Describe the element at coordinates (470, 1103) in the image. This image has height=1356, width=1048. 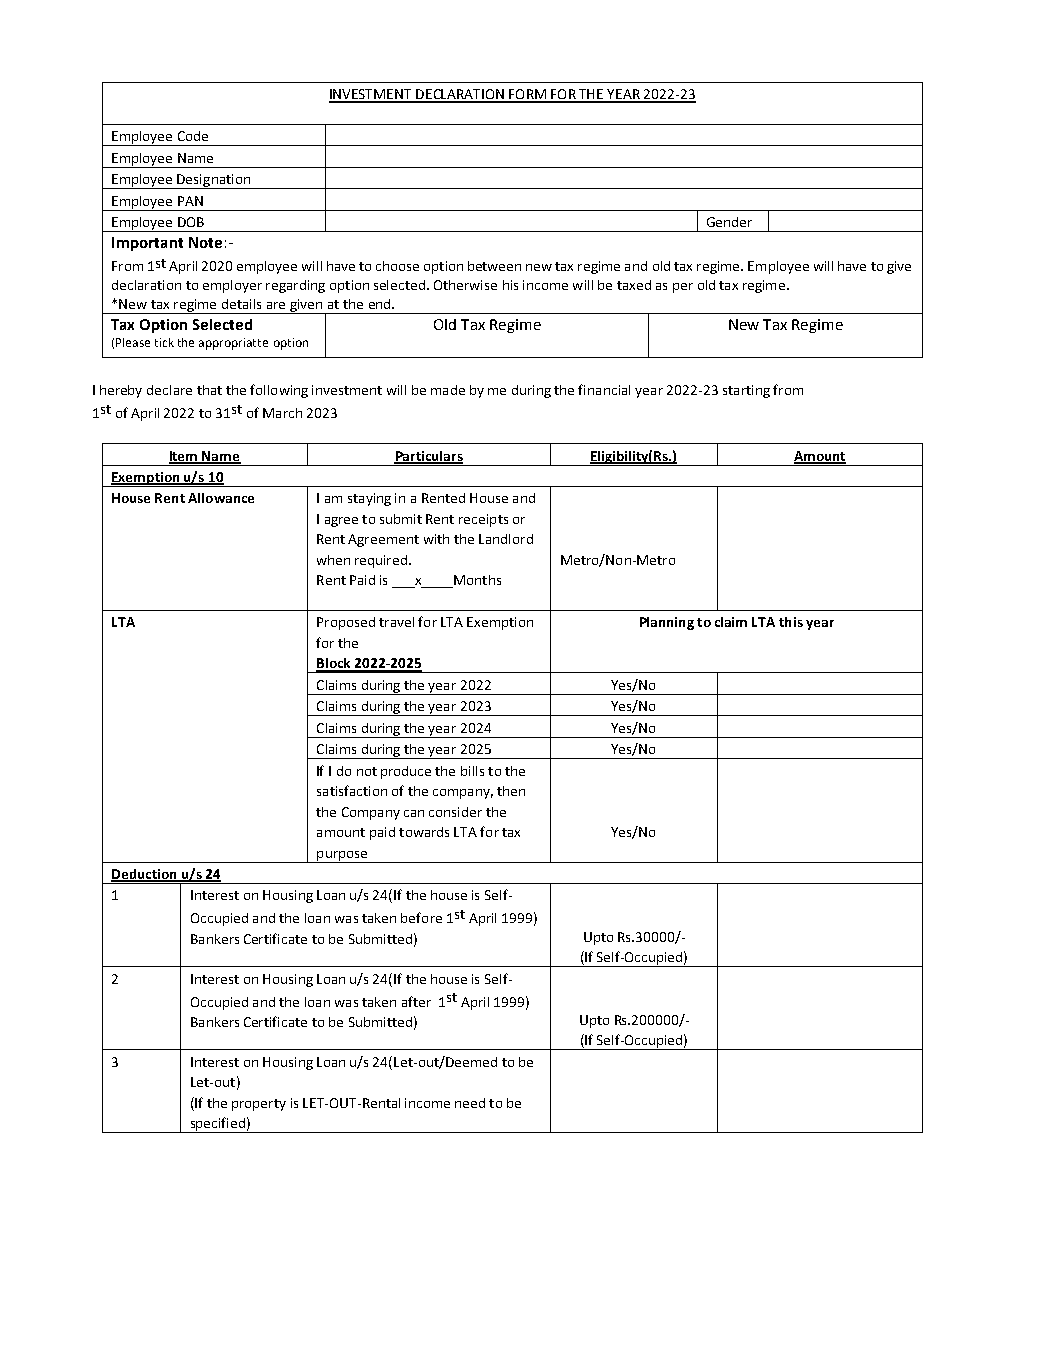
I see `need` at that location.
